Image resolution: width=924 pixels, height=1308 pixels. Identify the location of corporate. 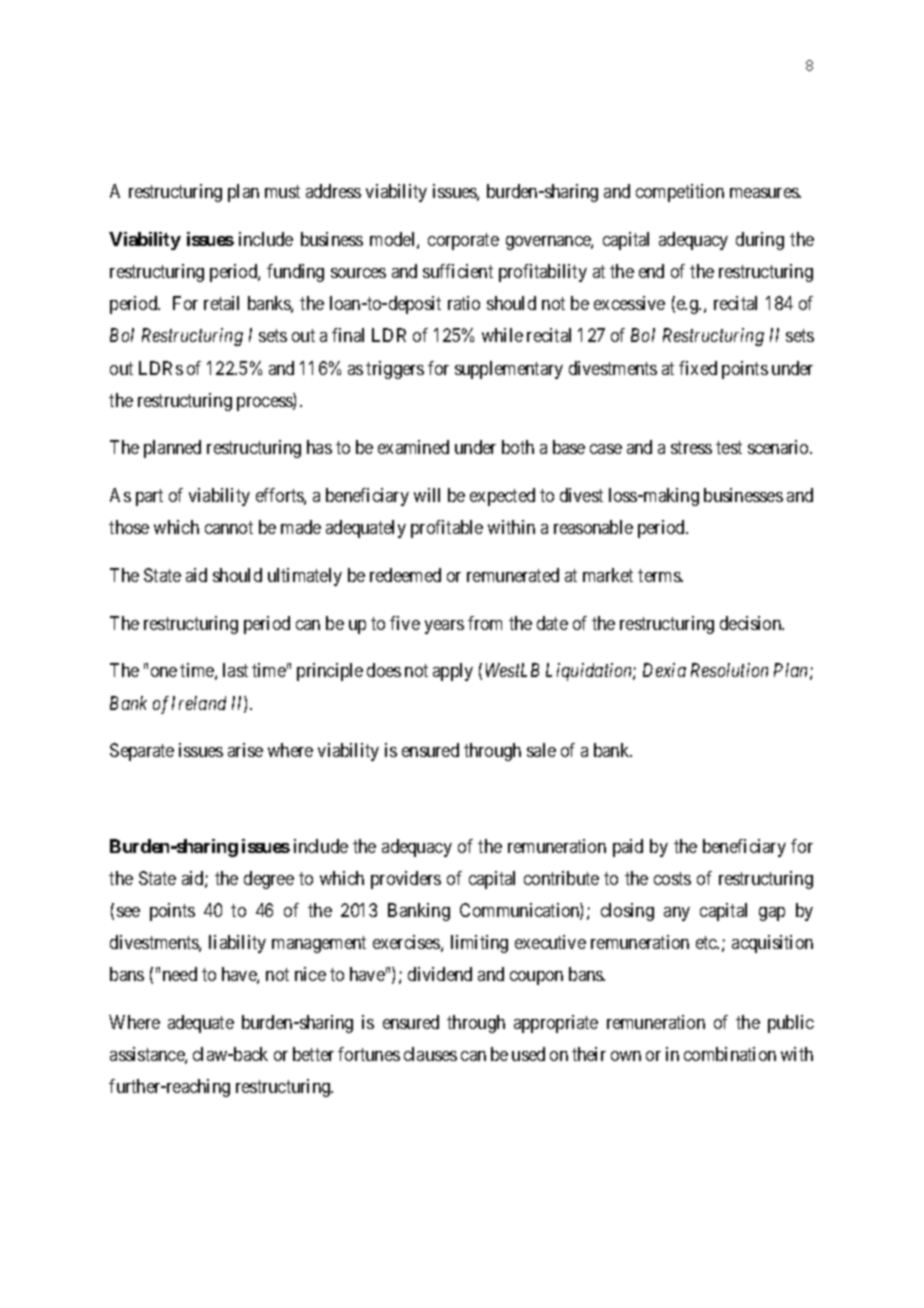
(463, 241).
